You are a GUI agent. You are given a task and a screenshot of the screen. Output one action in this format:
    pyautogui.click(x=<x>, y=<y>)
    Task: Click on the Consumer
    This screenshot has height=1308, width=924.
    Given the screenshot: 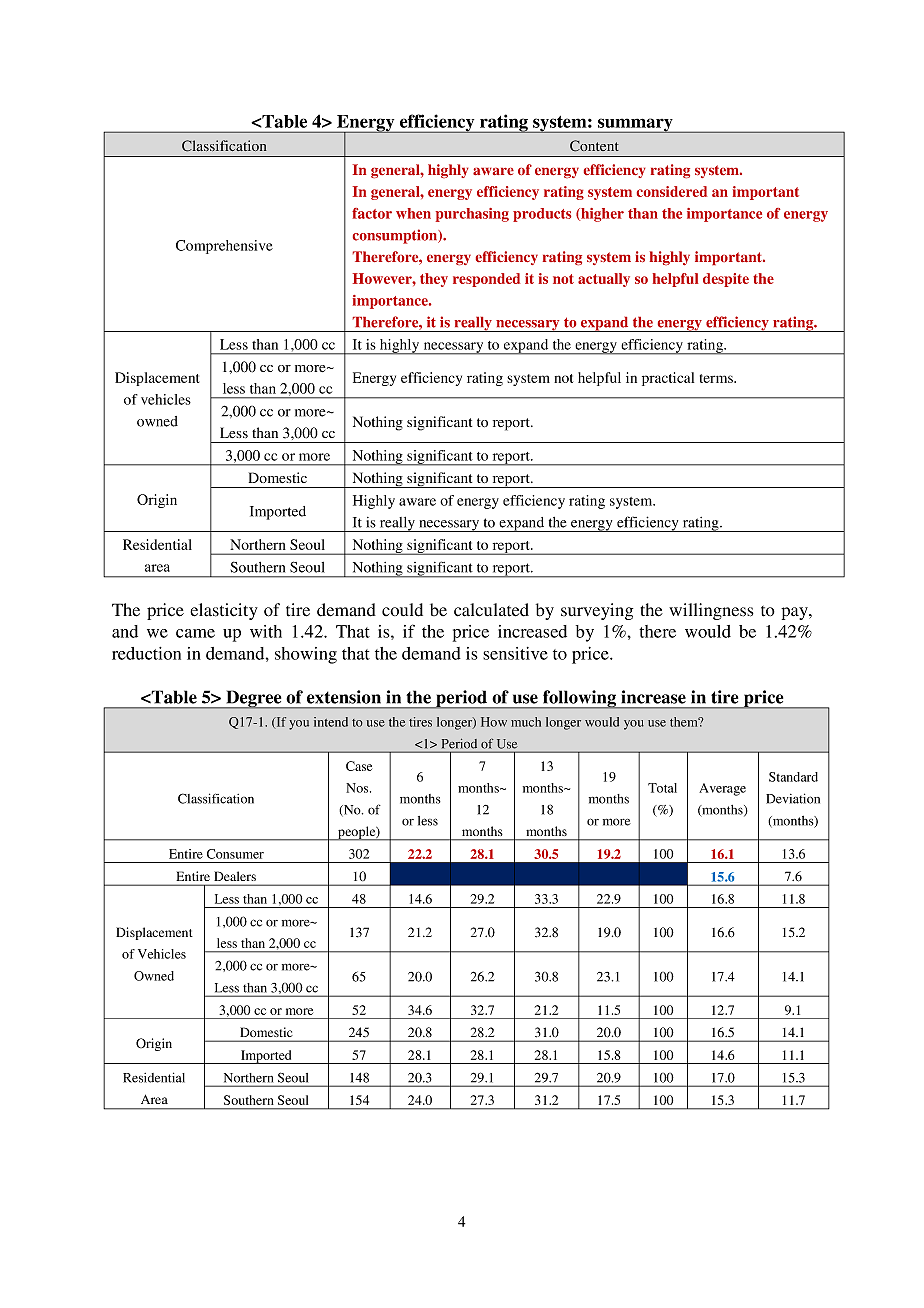 What is the action you would take?
    pyautogui.click(x=235, y=854)
